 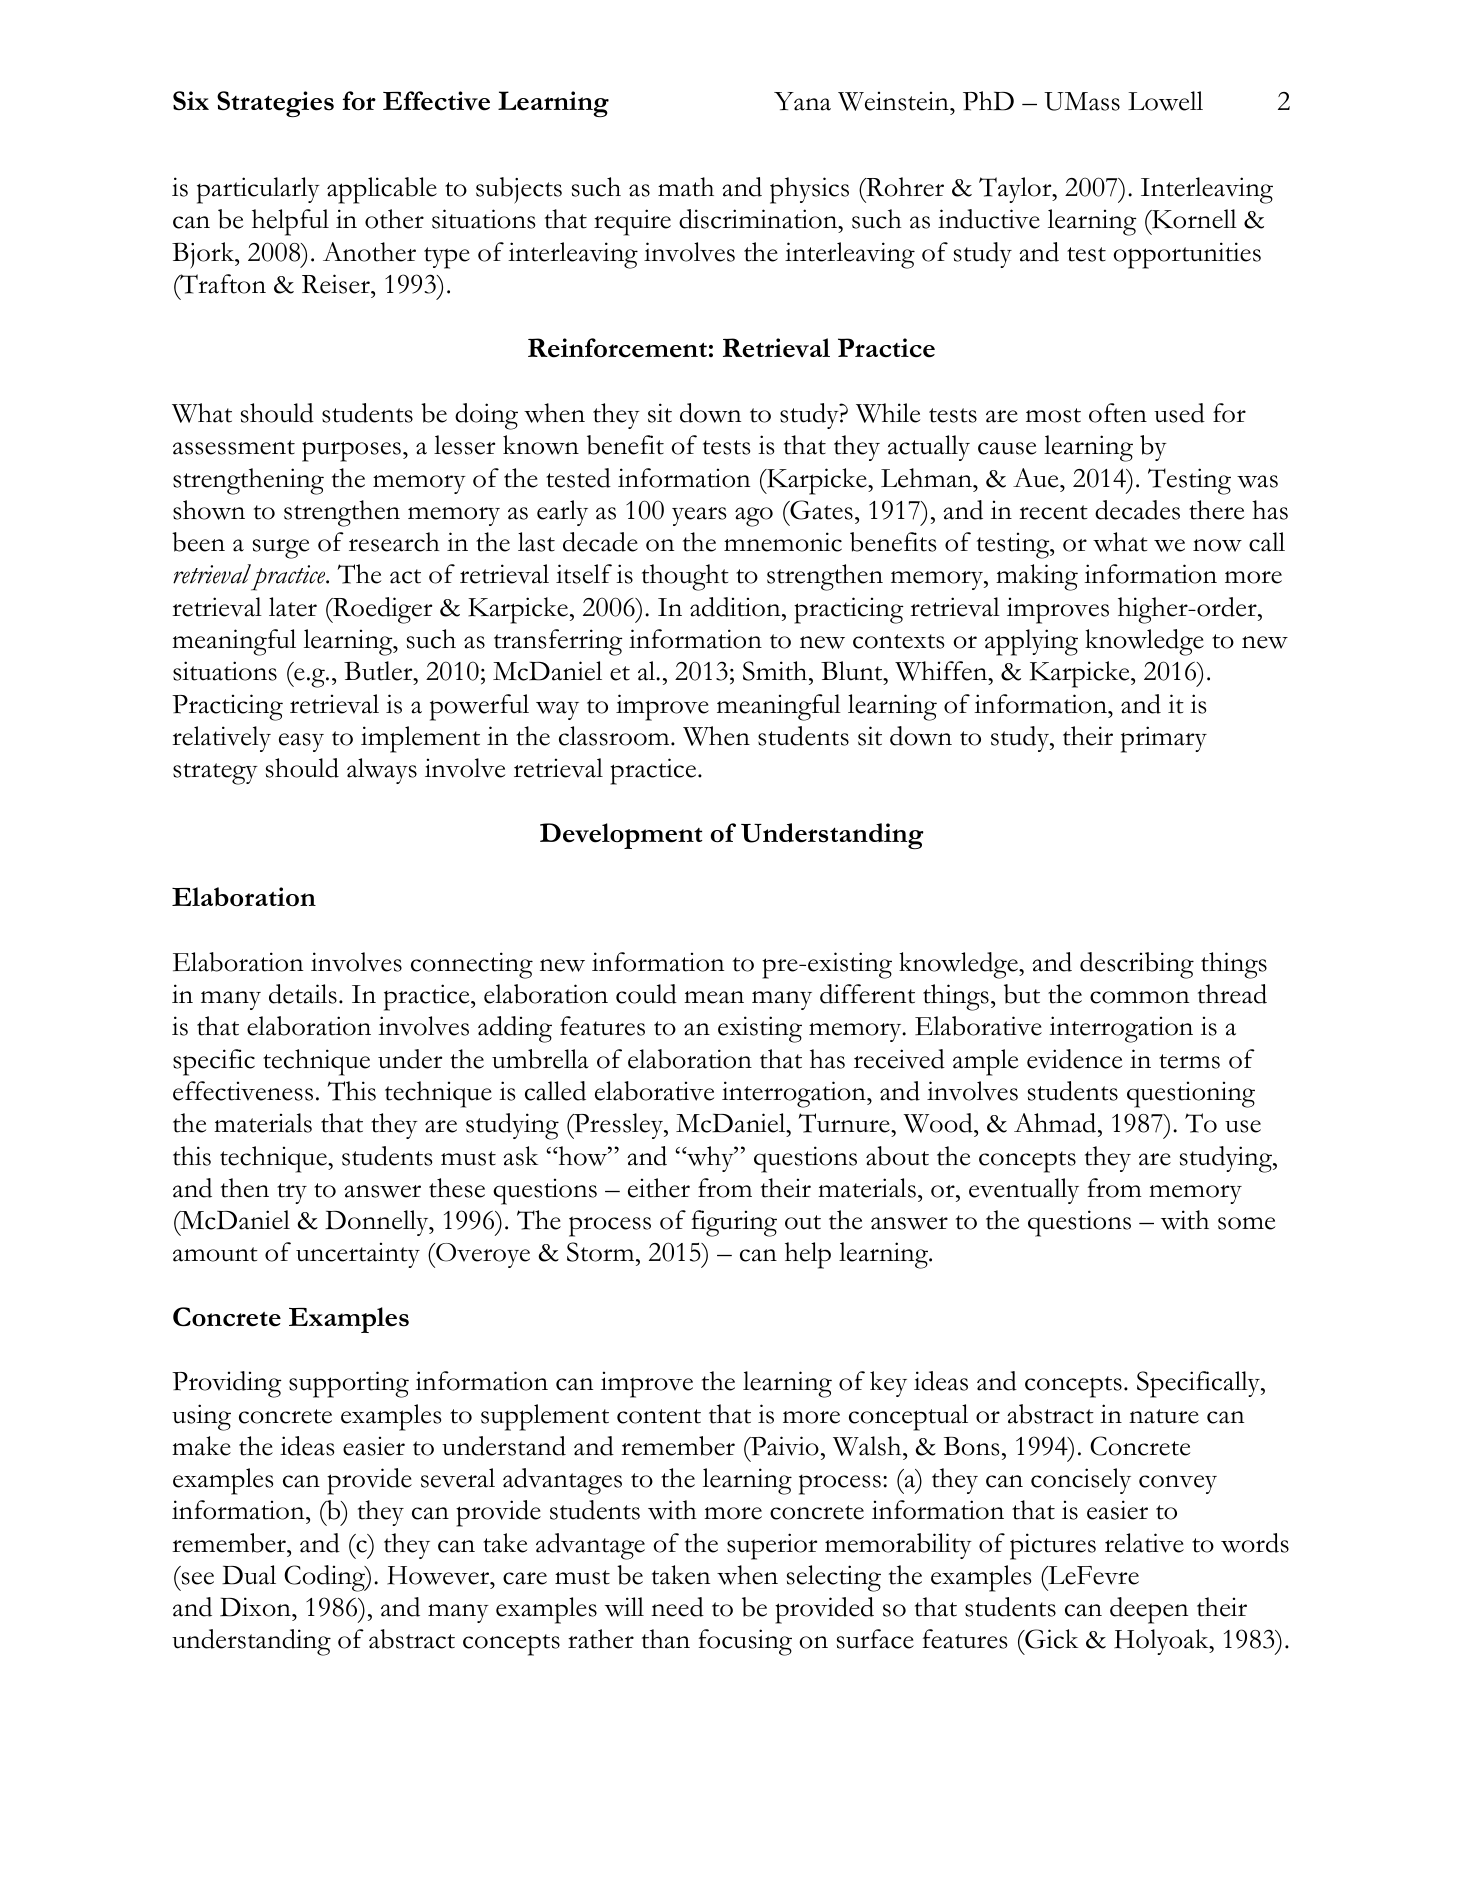 What do you see at coordinates (382, 771) in the screenshot?
I see `always` at bounding box center [382, 771].
